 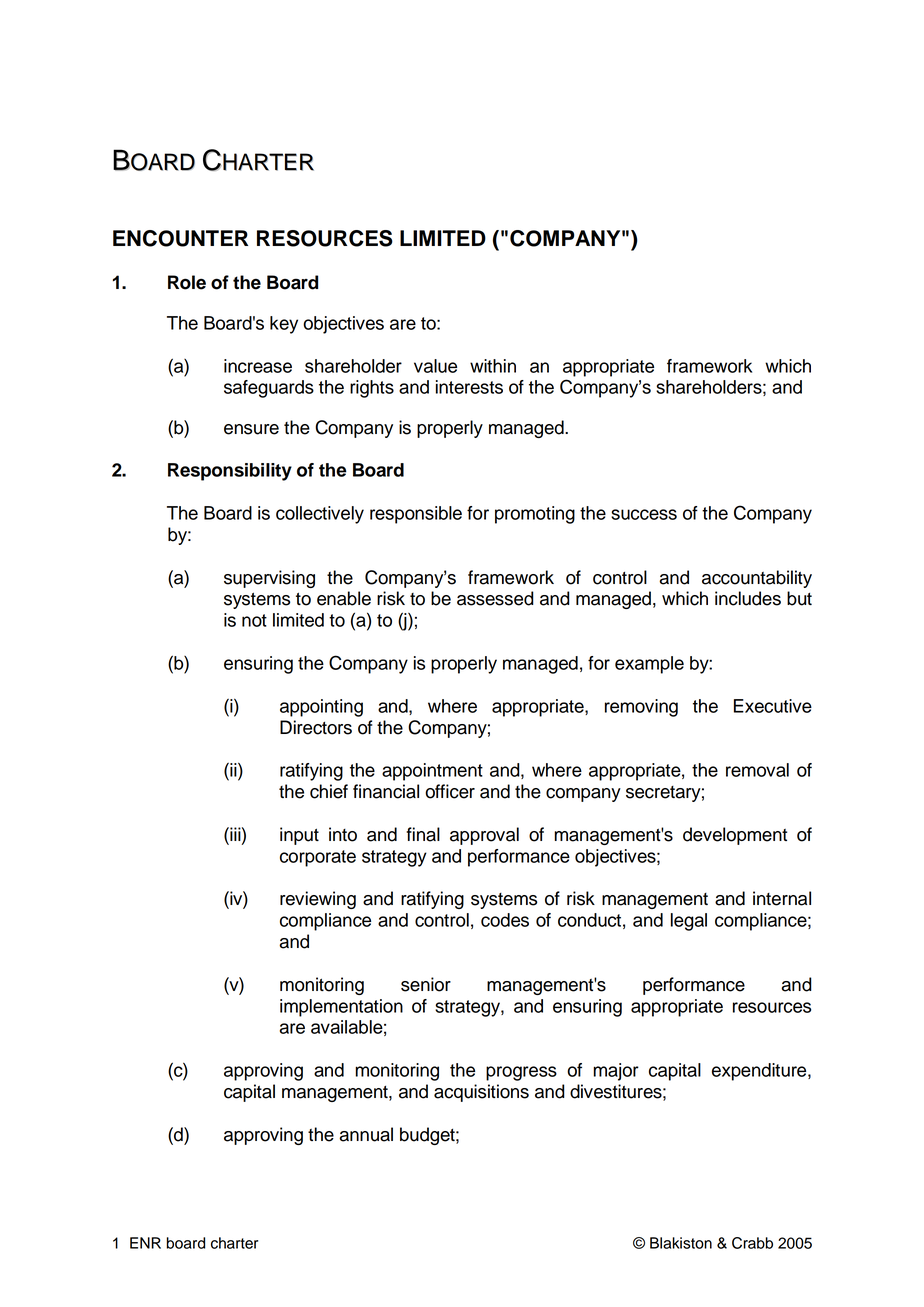 I want to click on appointing, so click(x=321, y=708).
